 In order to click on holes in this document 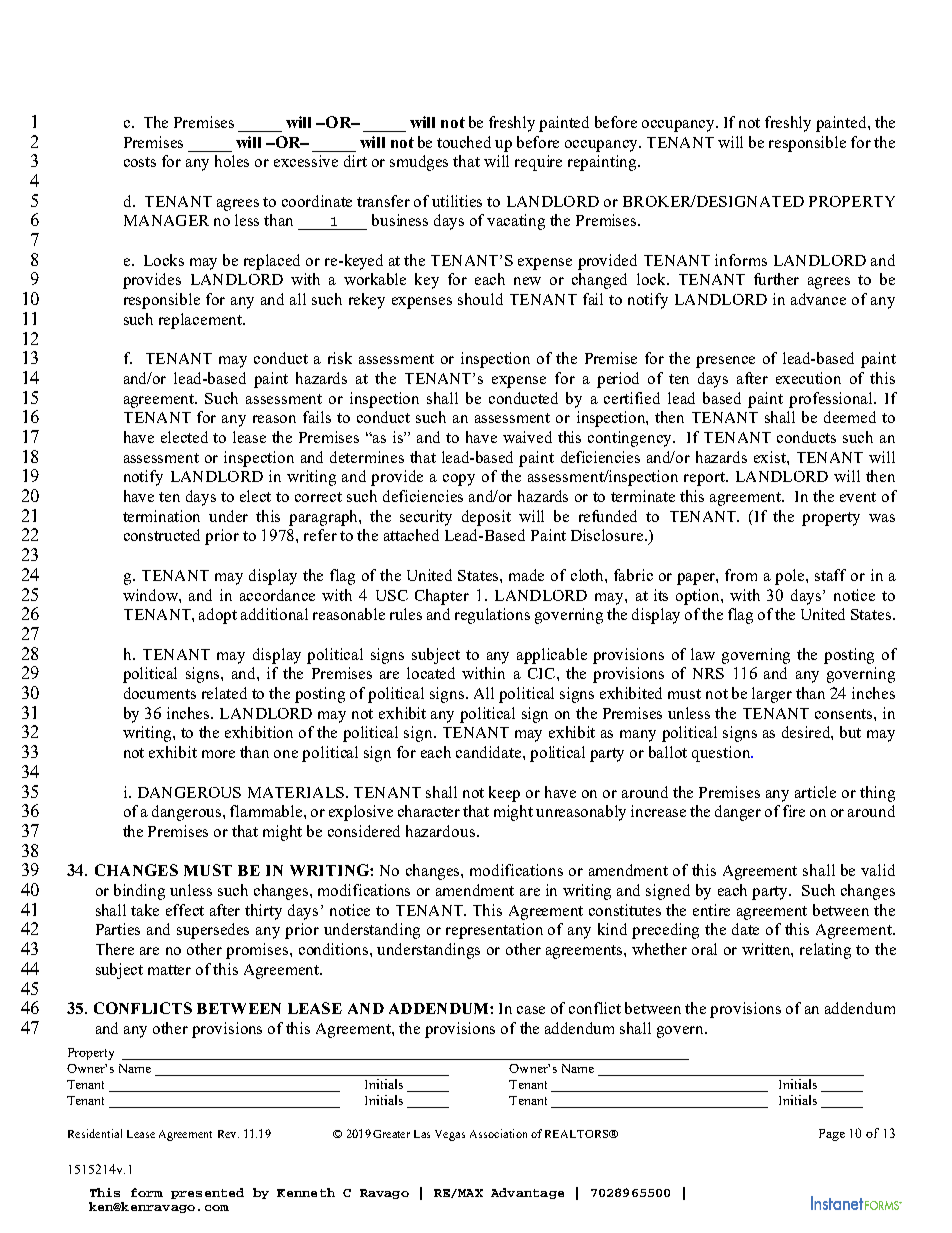, I will do `click(232, 161)`.
